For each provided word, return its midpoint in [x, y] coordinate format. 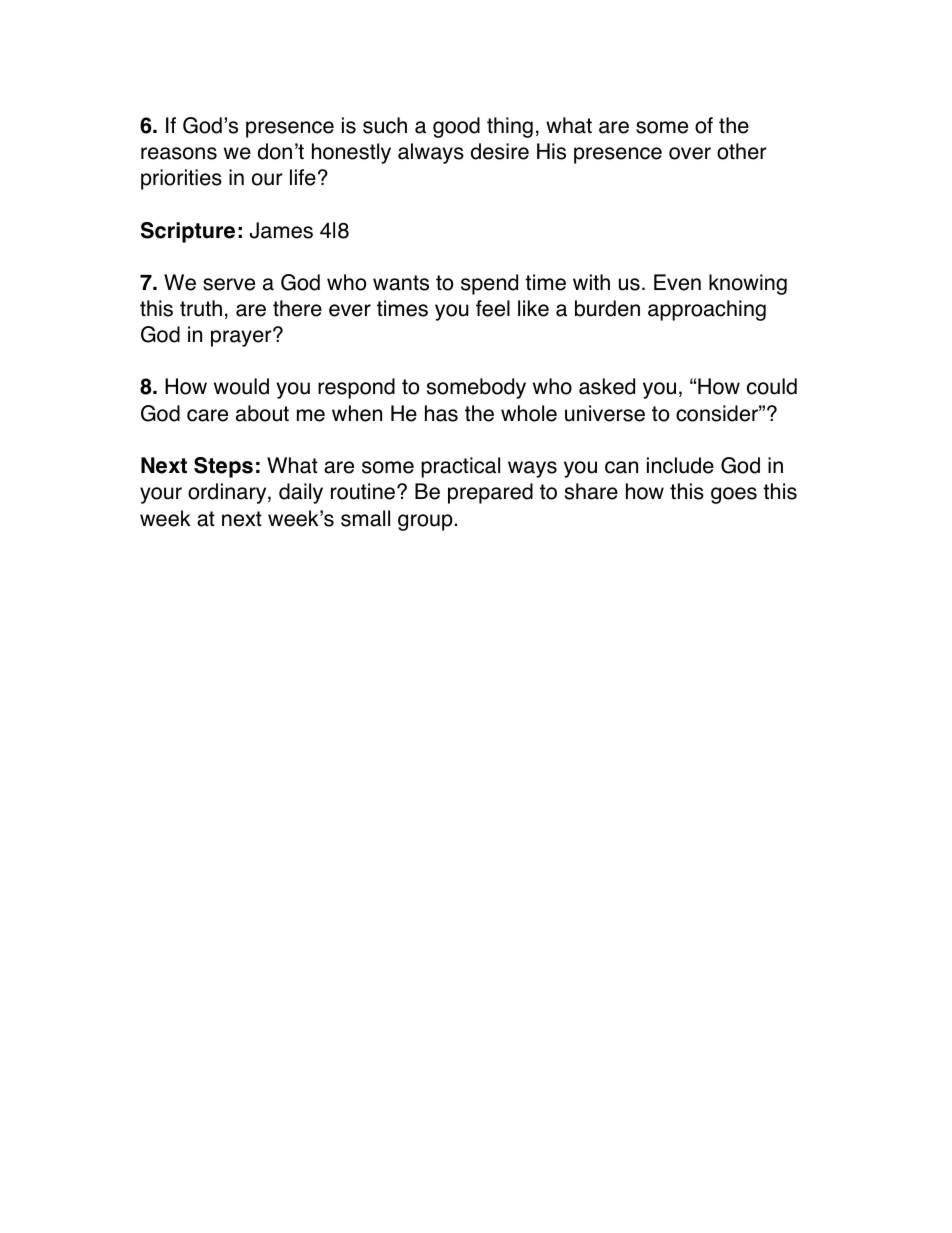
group [425, 522]
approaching [707, 310]
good [456, 127]
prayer [242, 338]
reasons [179, 153]
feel [493, 308]
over [690, 153]
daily [301, 493]
